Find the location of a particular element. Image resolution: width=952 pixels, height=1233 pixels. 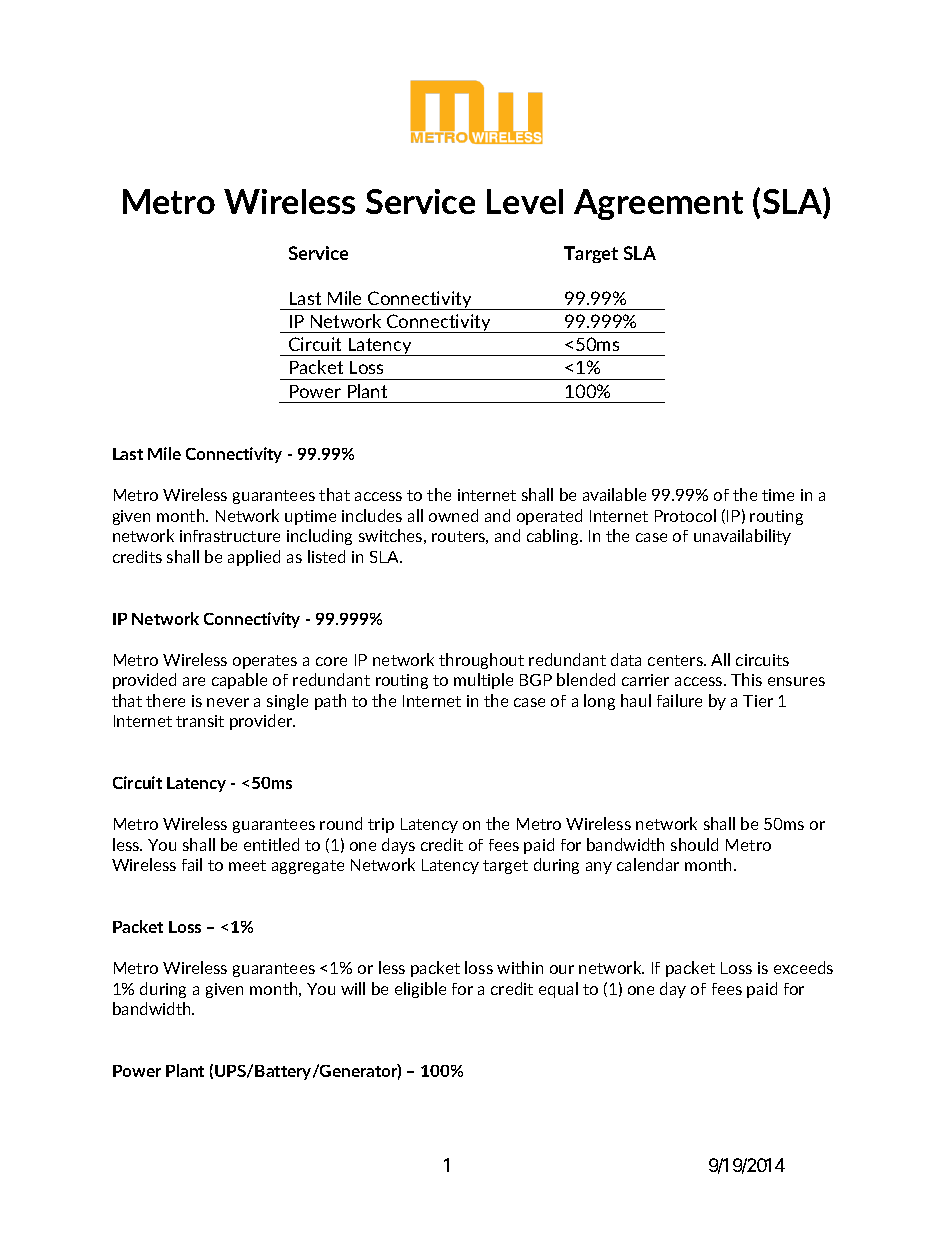

Level is located at coordinates (525, 201).
